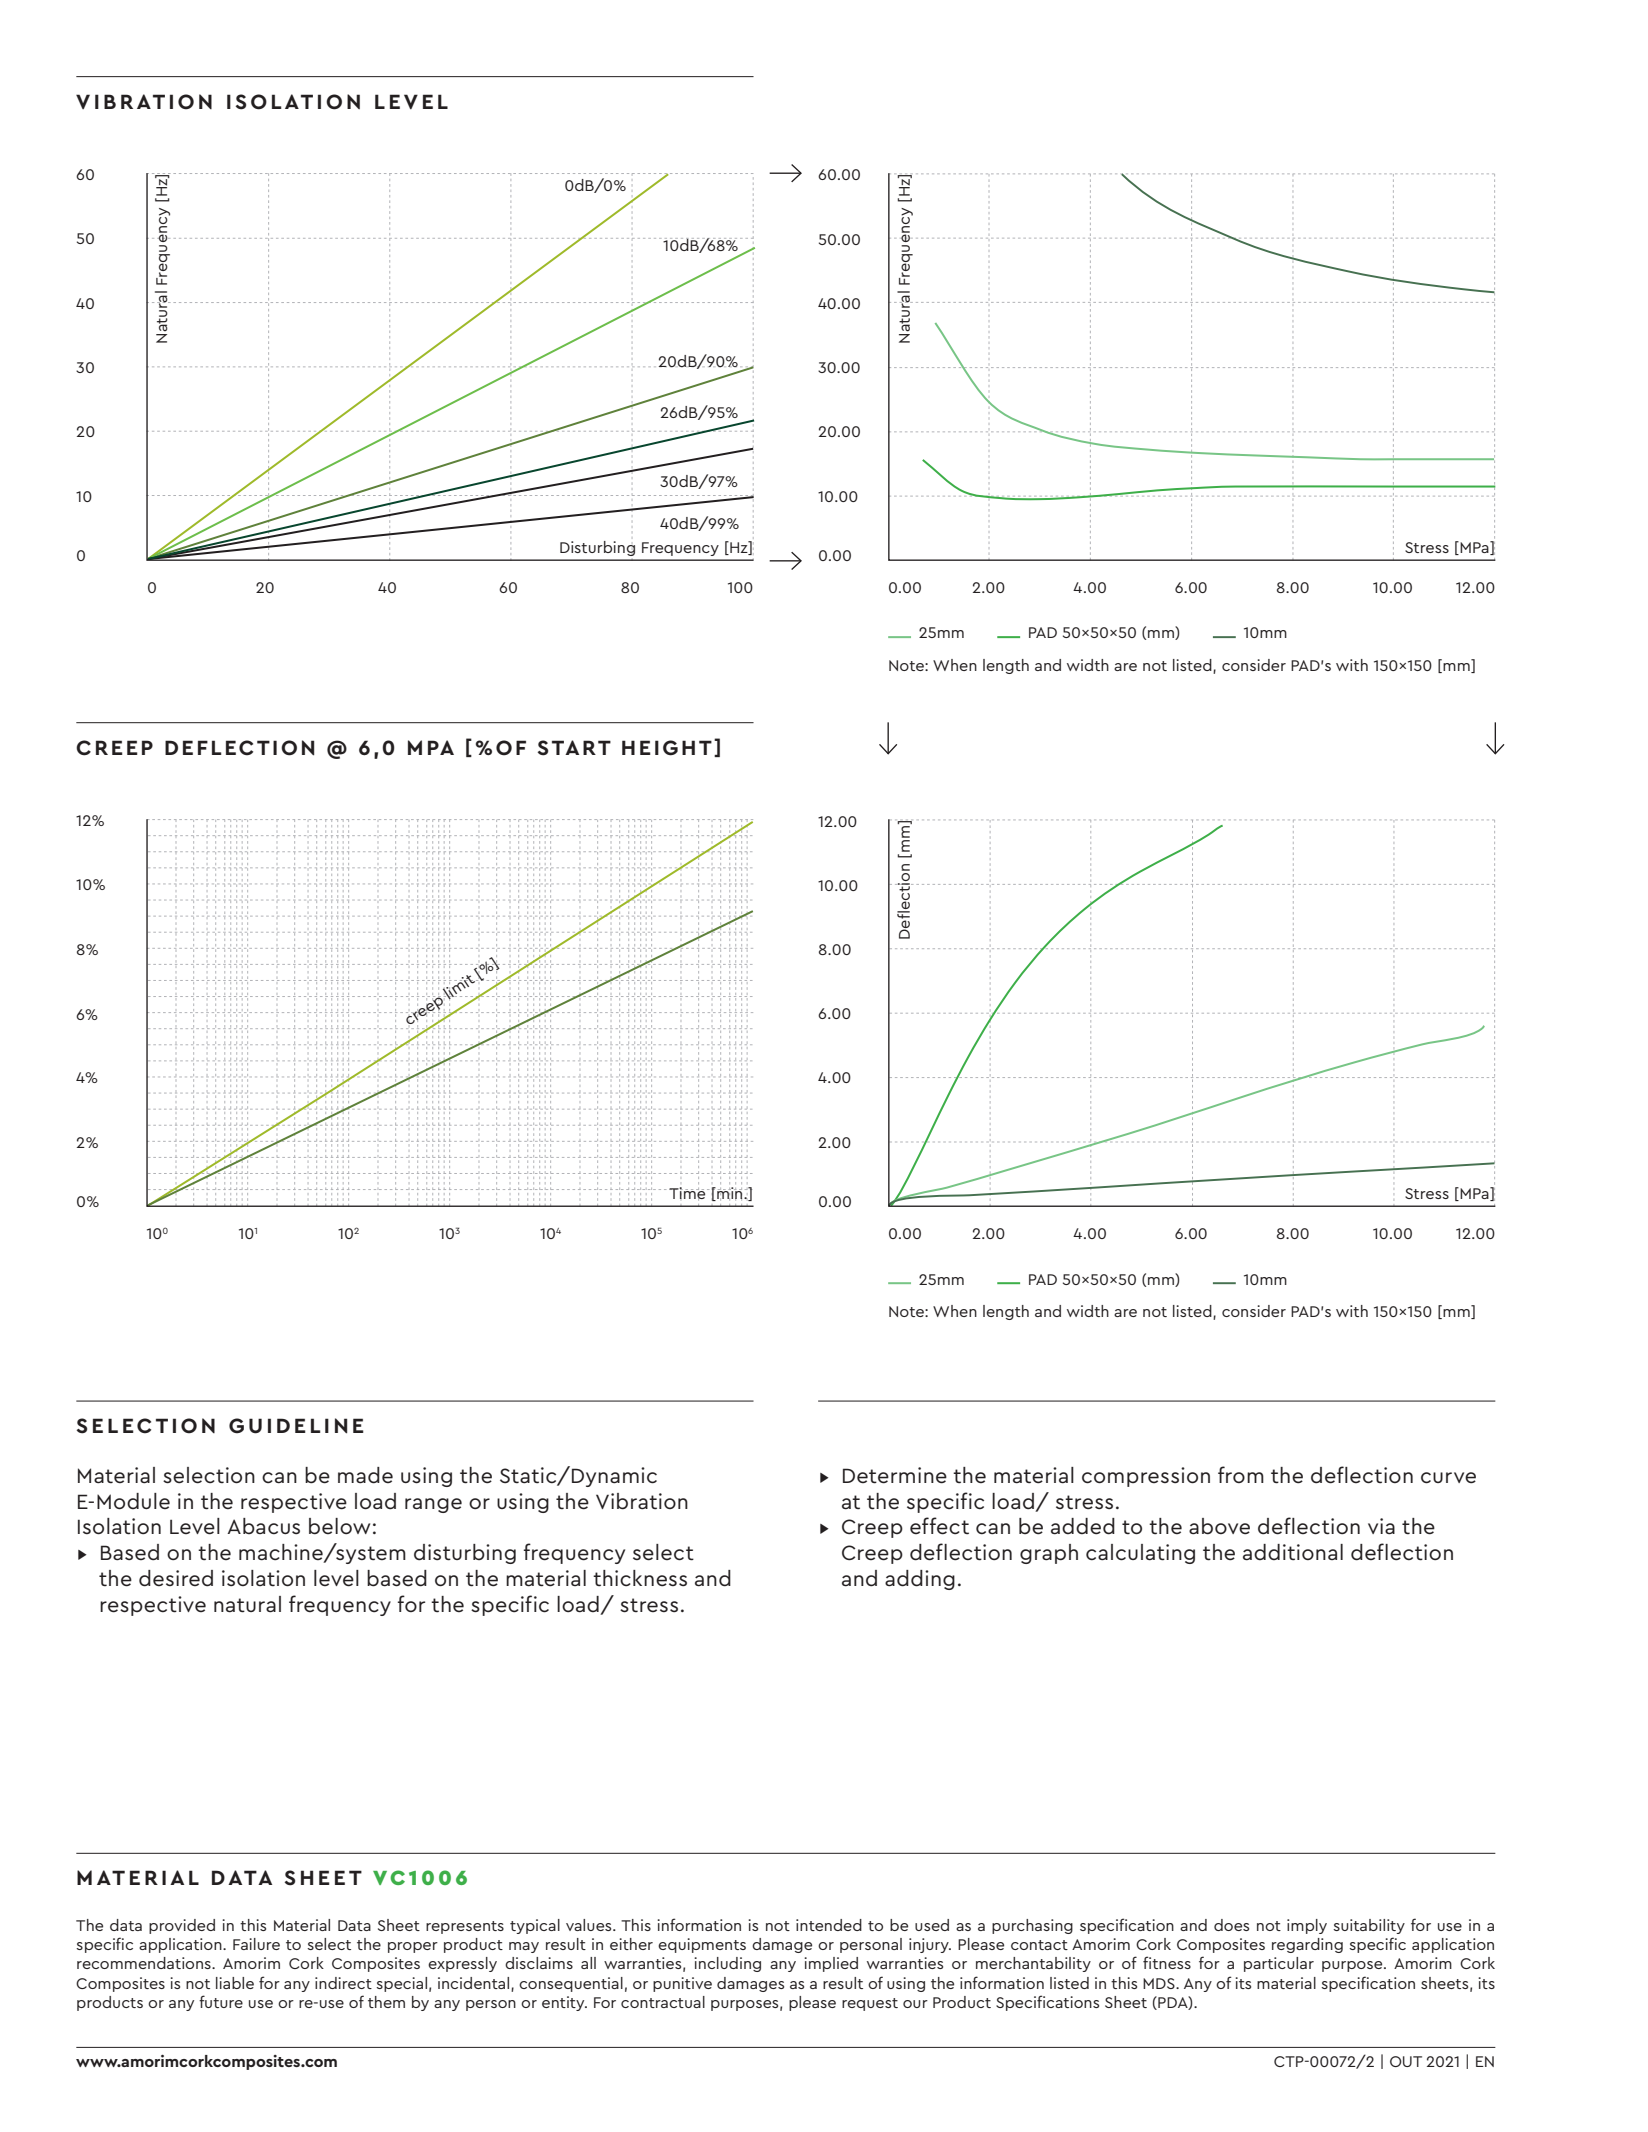  Describe the element at coordinates (221, 2001) in the page. I see `future` at that location.
